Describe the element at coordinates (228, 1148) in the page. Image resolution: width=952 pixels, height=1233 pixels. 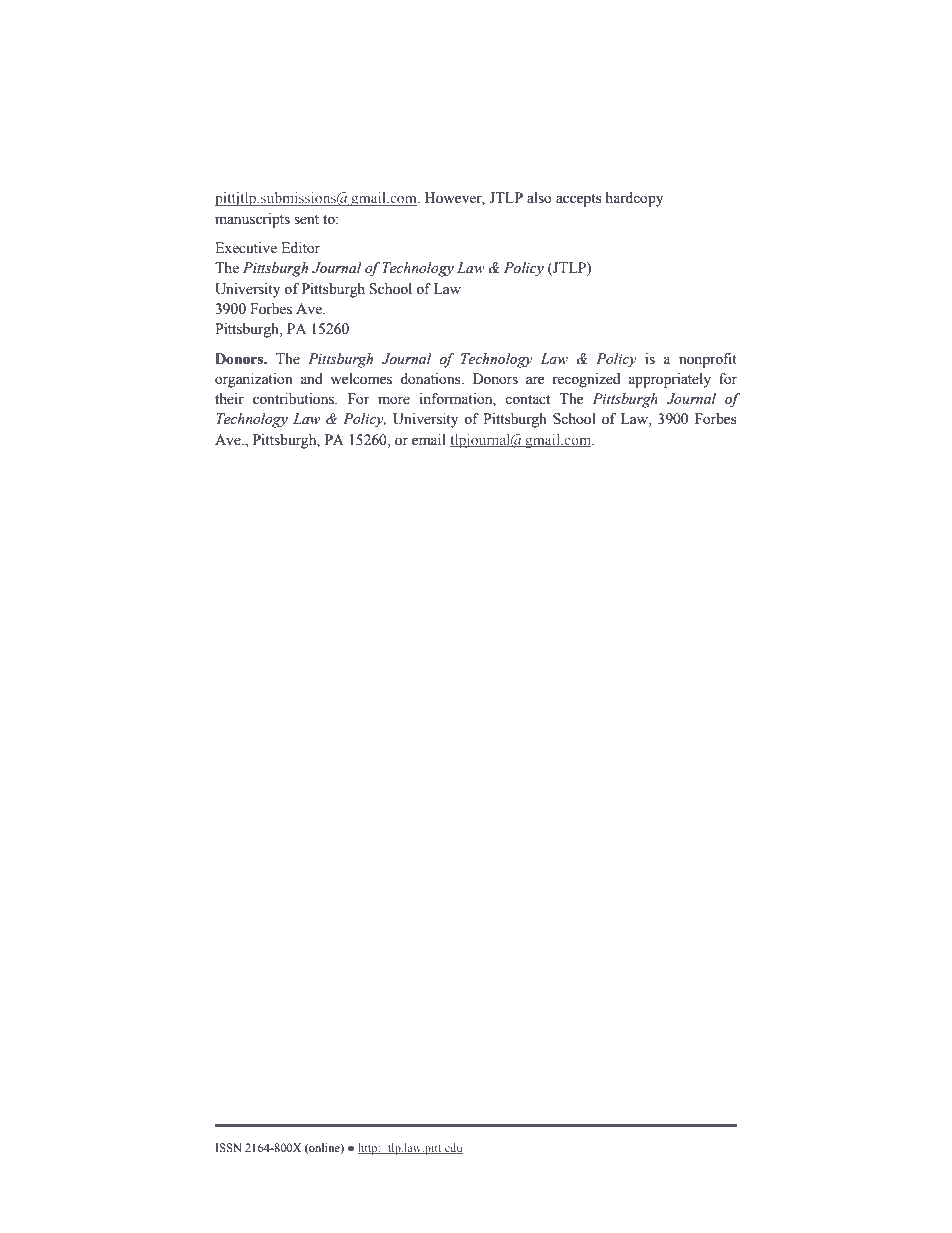
I see `ISSN` at that location.
